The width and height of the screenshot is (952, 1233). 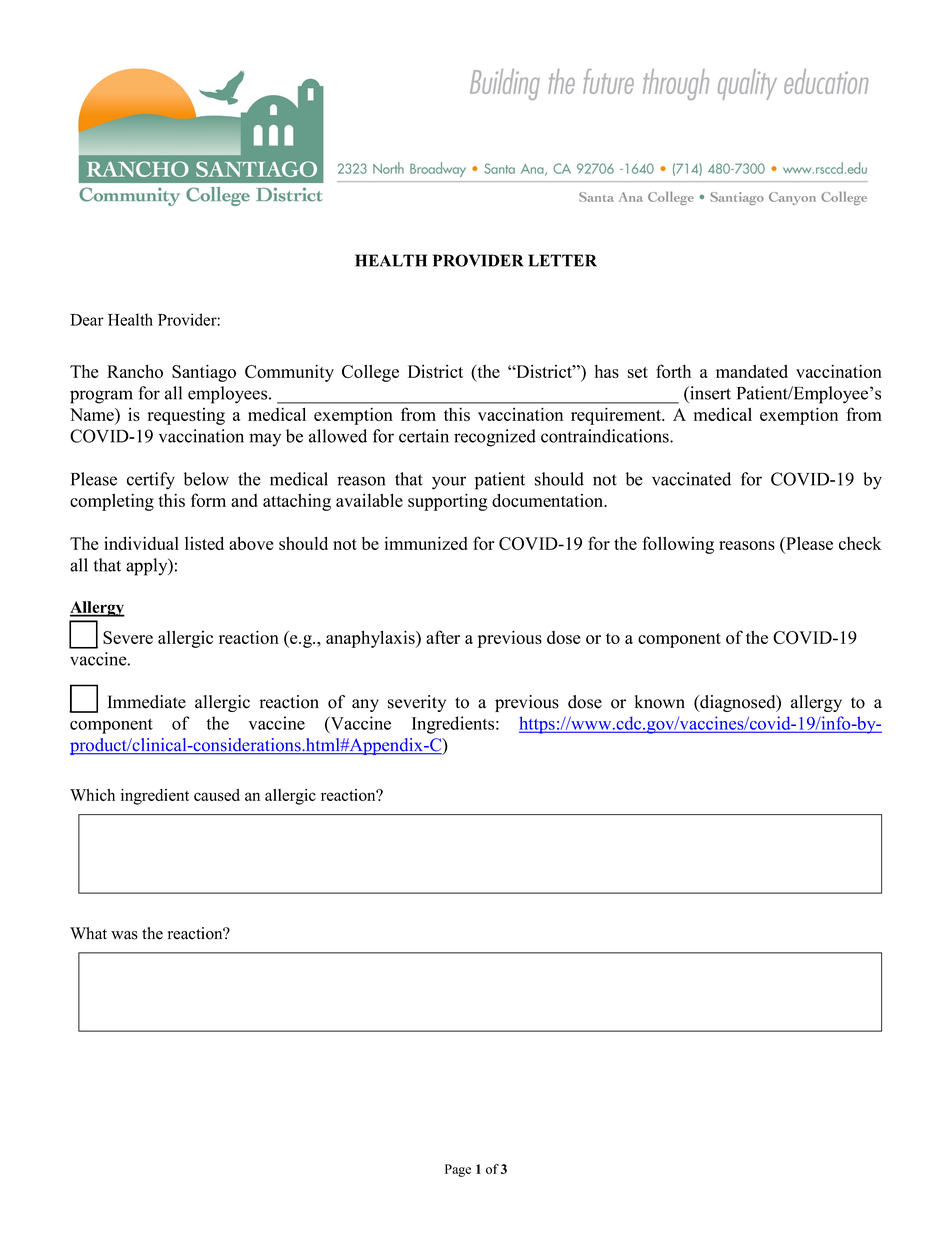 I want to click on severity, so click(x=417, y=703).
